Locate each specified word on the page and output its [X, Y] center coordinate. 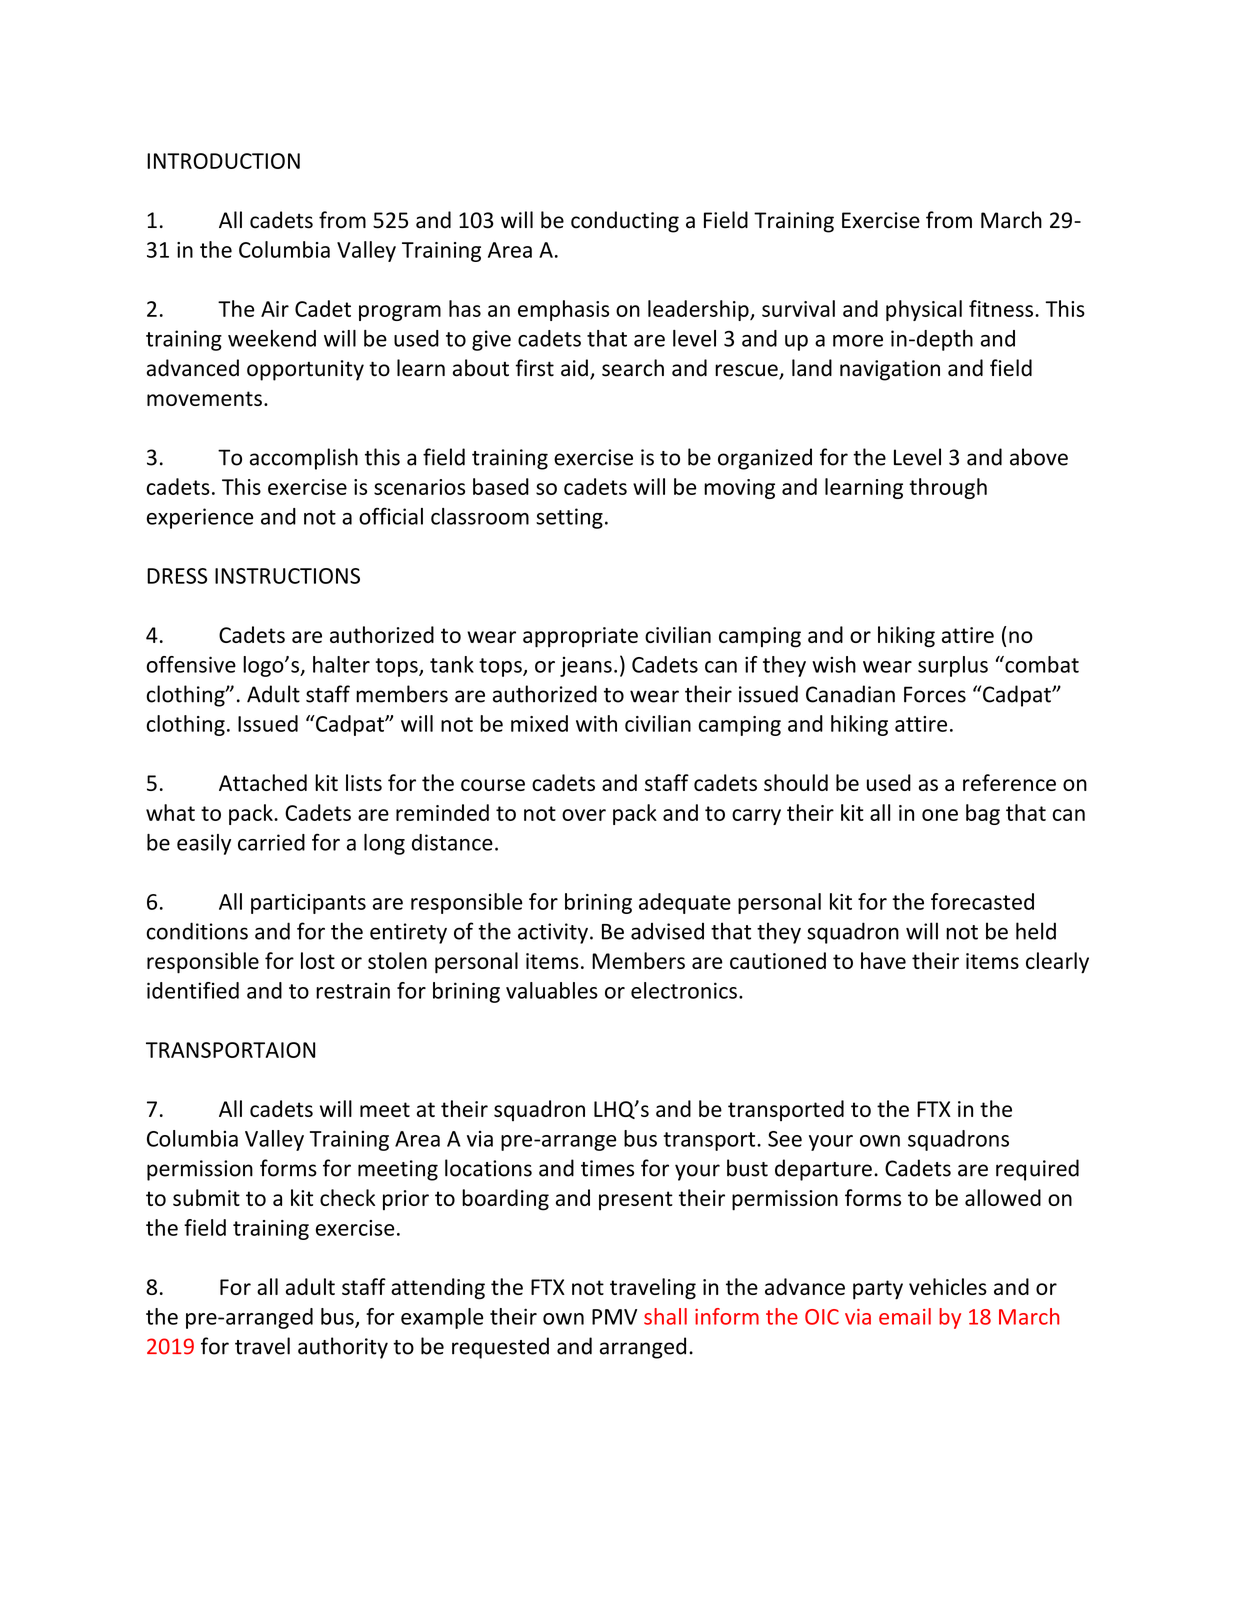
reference [1009, 782]
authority [343, 1348]
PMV [614, 1317]
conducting [625, 222]
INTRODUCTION [223, 161]
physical [924, 310]
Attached [263, 782]
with [596, 723]
